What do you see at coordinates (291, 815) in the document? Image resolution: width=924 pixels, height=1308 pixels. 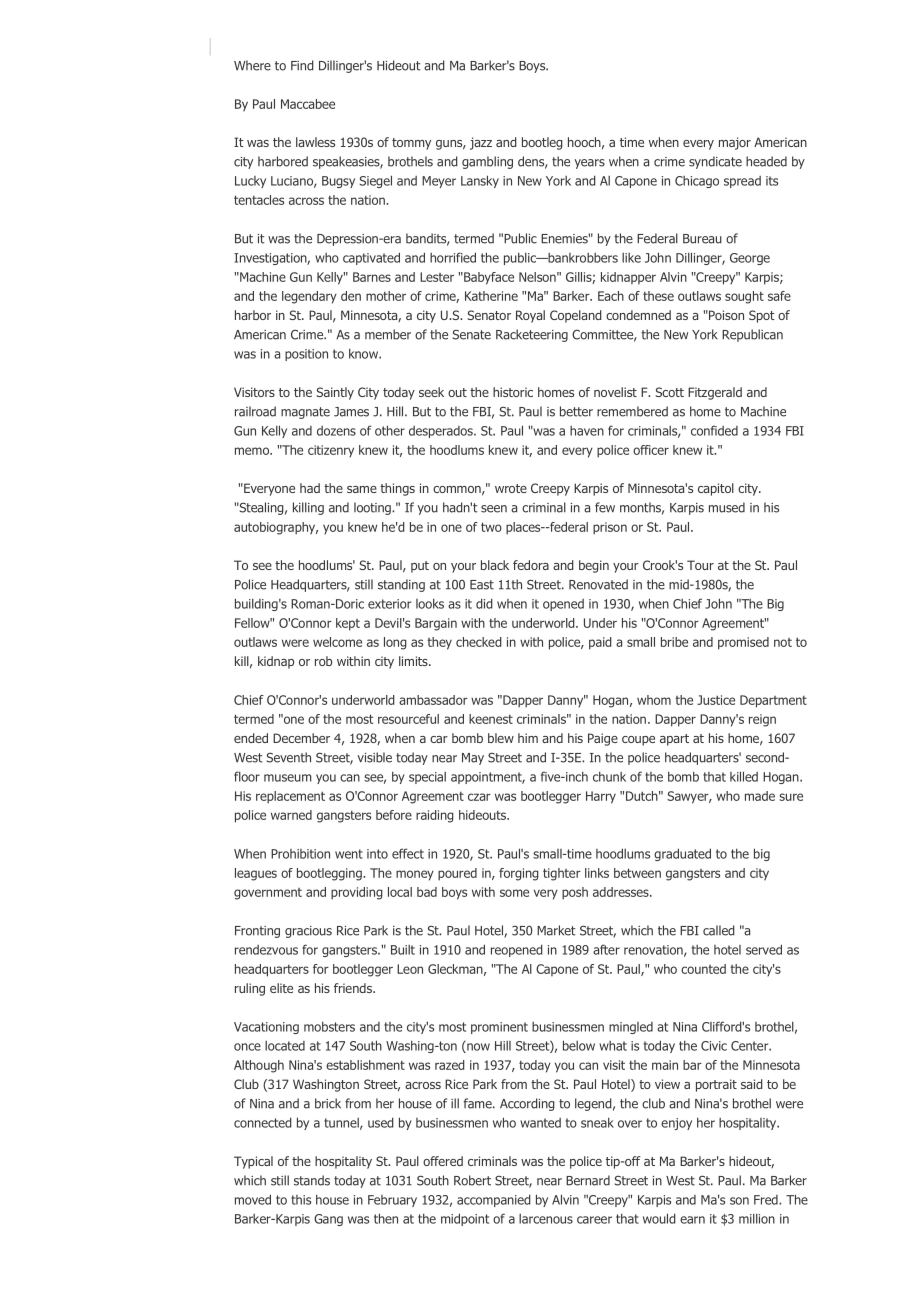 I see `warned` at bounding box center [291, 815].
